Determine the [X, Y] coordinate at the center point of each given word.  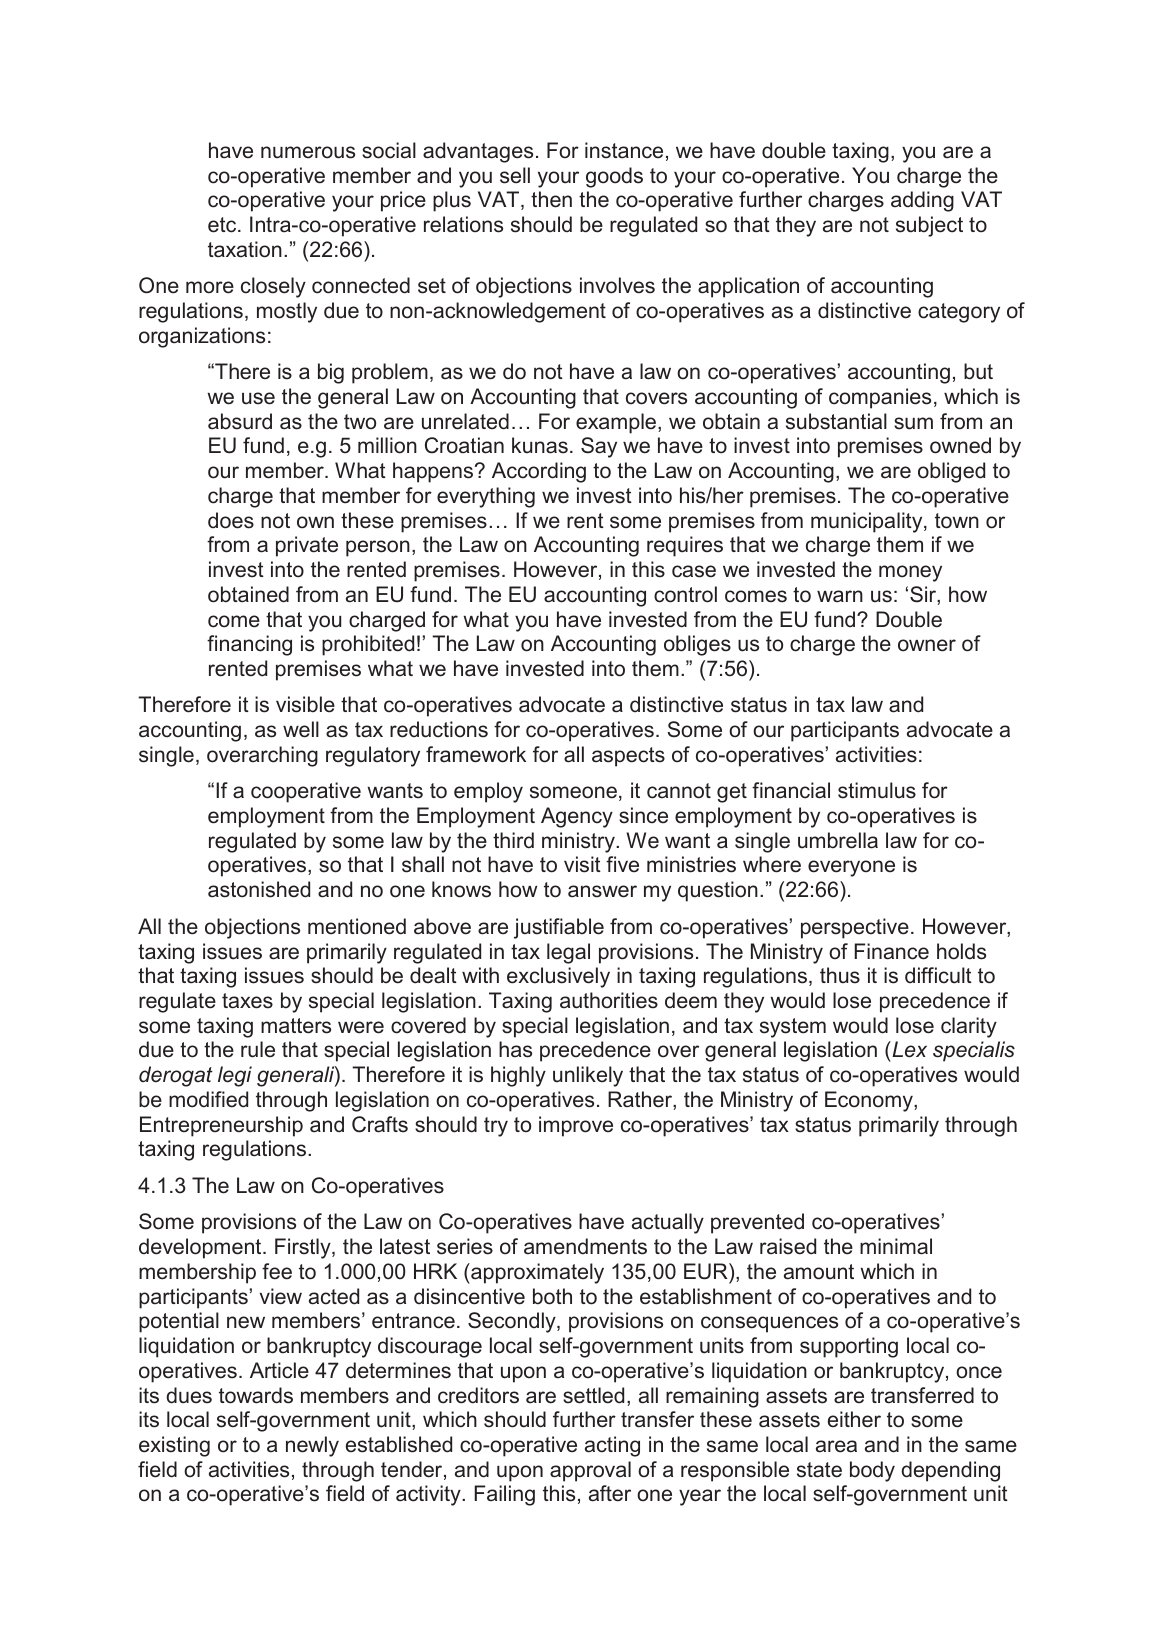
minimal [896, 1246]
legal [568, 953]
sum [913, 423]
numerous [308, 152]
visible [305, 704]
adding [922, 201]
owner [927, 645]
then [551, 199]
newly [312, 1446]
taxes [247, 1001]
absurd [240, 421]
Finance [891, 951]
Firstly [304, 1248]
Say [599, 447]
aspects [628, 757]
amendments [585, 1246]
